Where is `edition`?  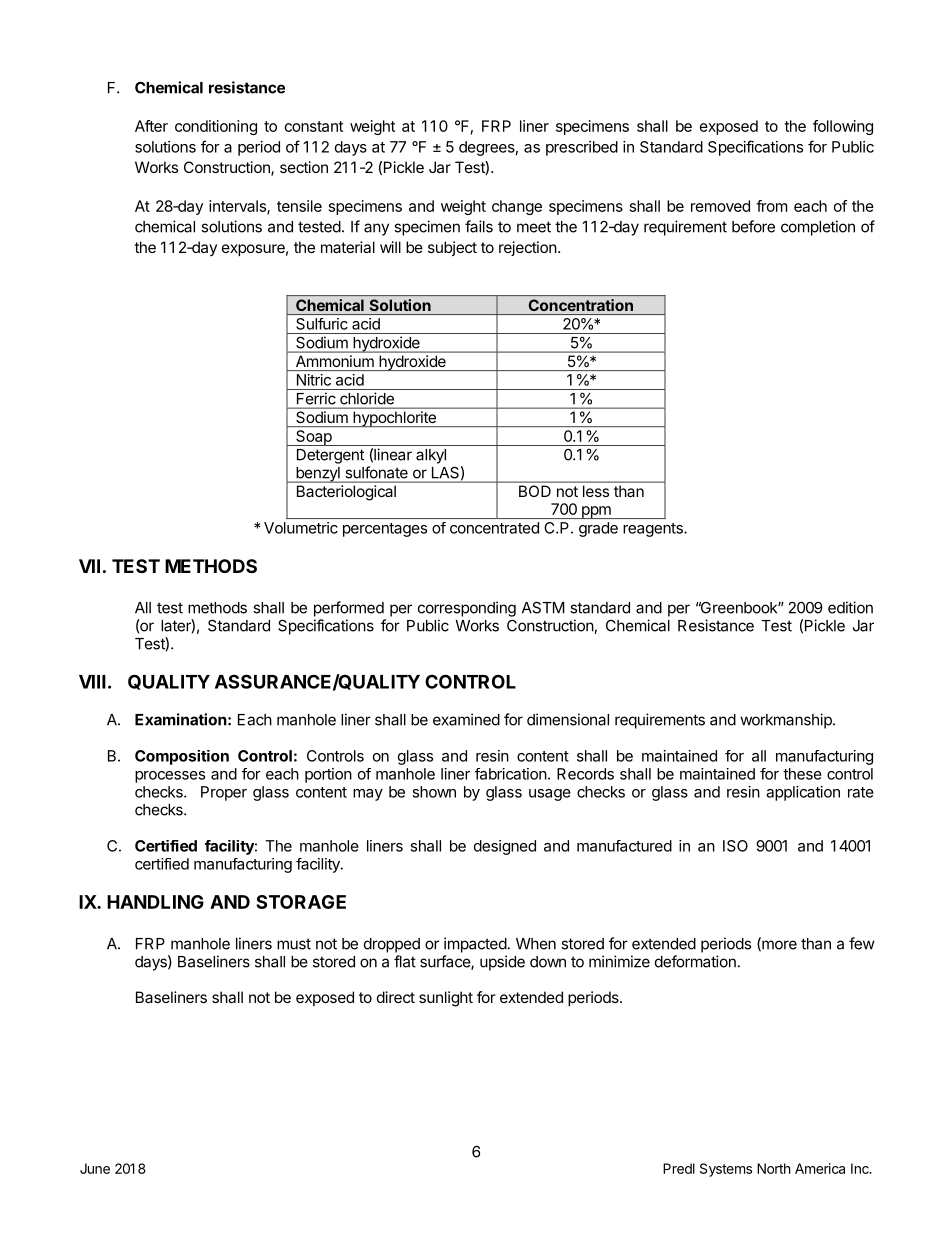
edition is located at coordinates (850, 607).
